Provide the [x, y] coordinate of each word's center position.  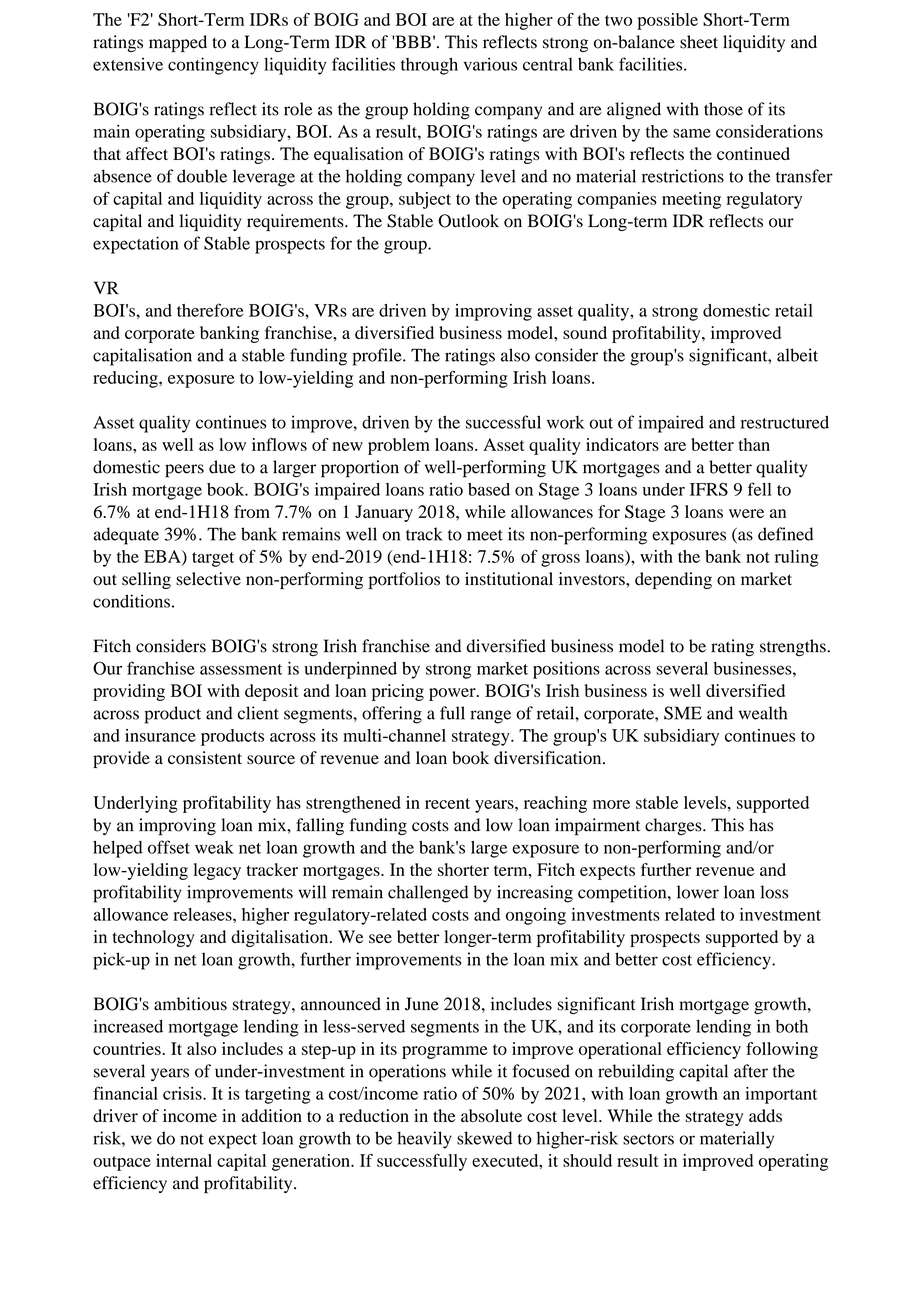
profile [378, 357]
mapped [178, 43]
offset [169, 847]
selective [208, 579]
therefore [210, 310]
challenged [428, 894]
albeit [797, 355]
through [429, 66]
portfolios [404, 580]
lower [698, 892]
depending [673, 580]
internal [184, 1160]
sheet [699, 42]
